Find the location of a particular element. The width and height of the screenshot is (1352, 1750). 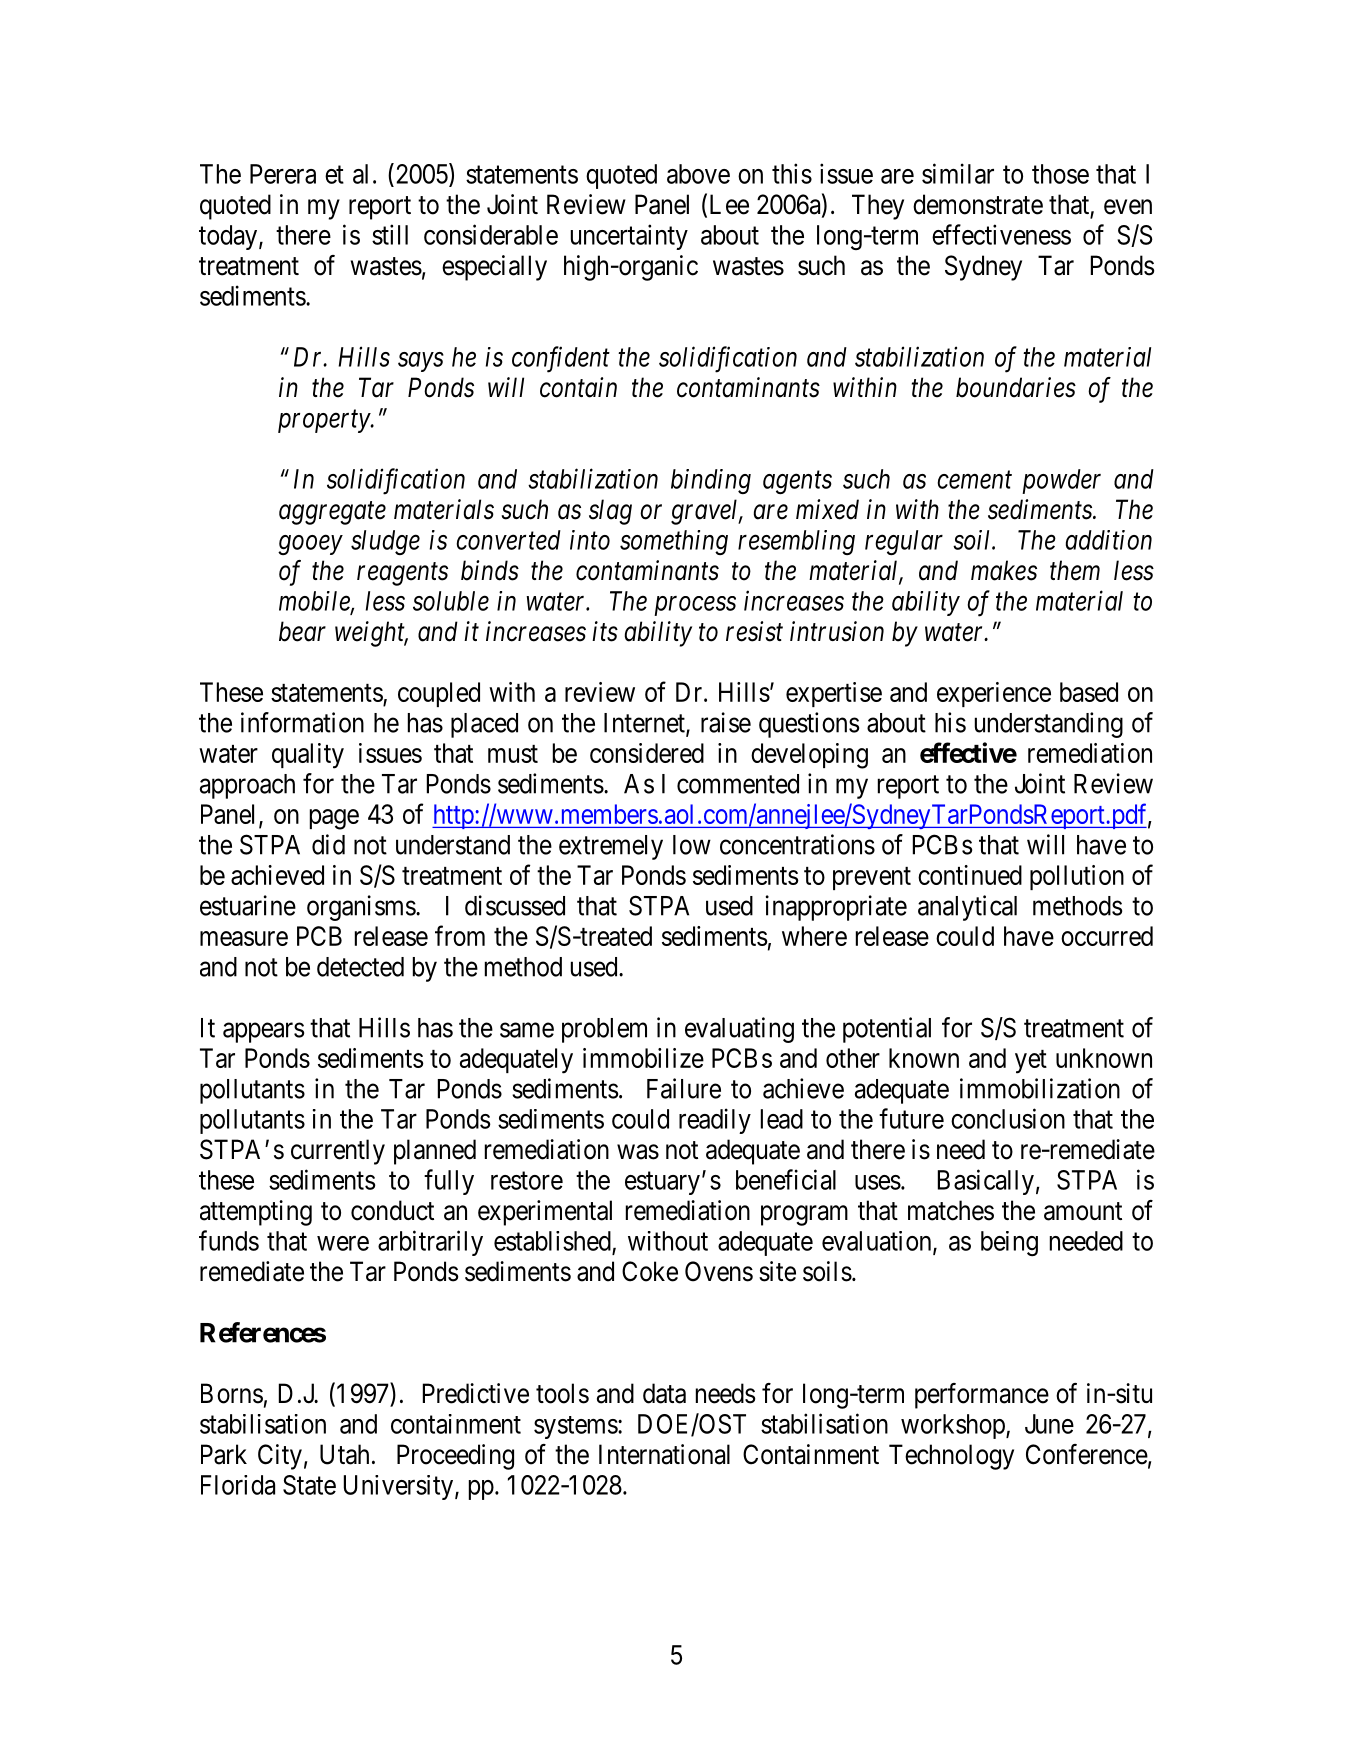

yet is located at coordinates (1031, 1062).
